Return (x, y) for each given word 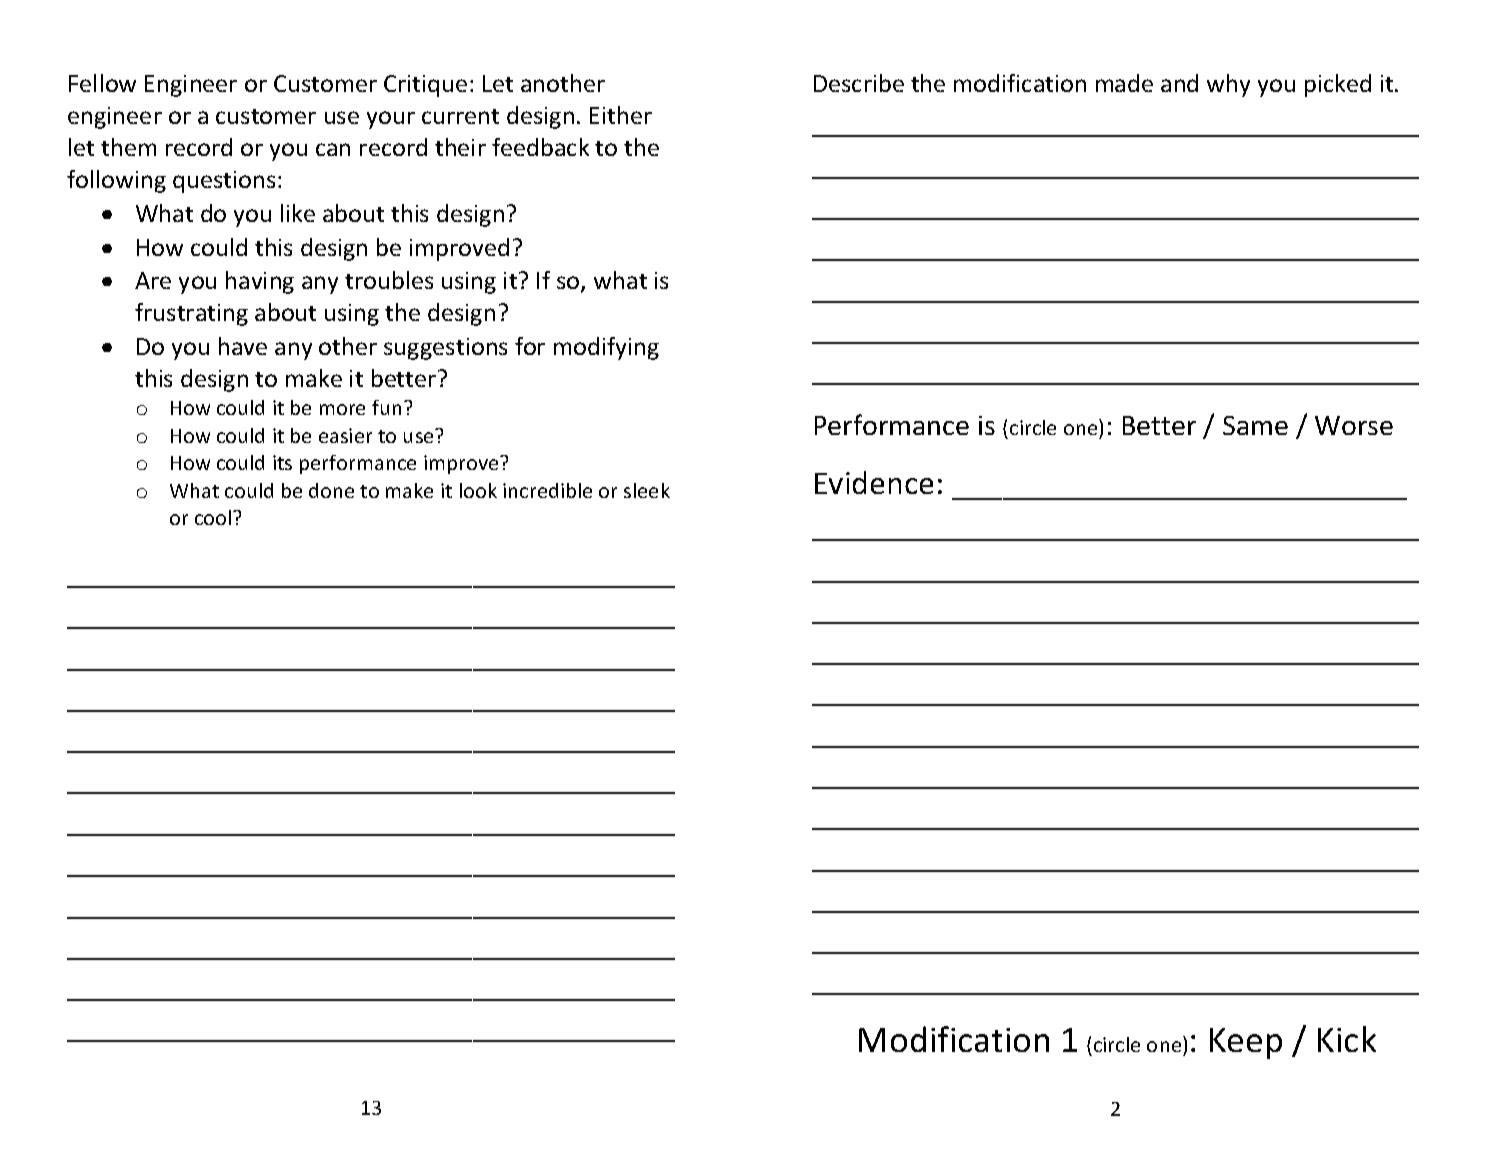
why (1228, 85)
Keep (1246, 1043)
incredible (547, 490)
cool (214, 517)
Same (1255, 425)
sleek (647, 490)
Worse (1354, 425)
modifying (606, 348)
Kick (1347, 1039)
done (331, 490)
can (333, 149)
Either (621, 115)
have (243, 346)
